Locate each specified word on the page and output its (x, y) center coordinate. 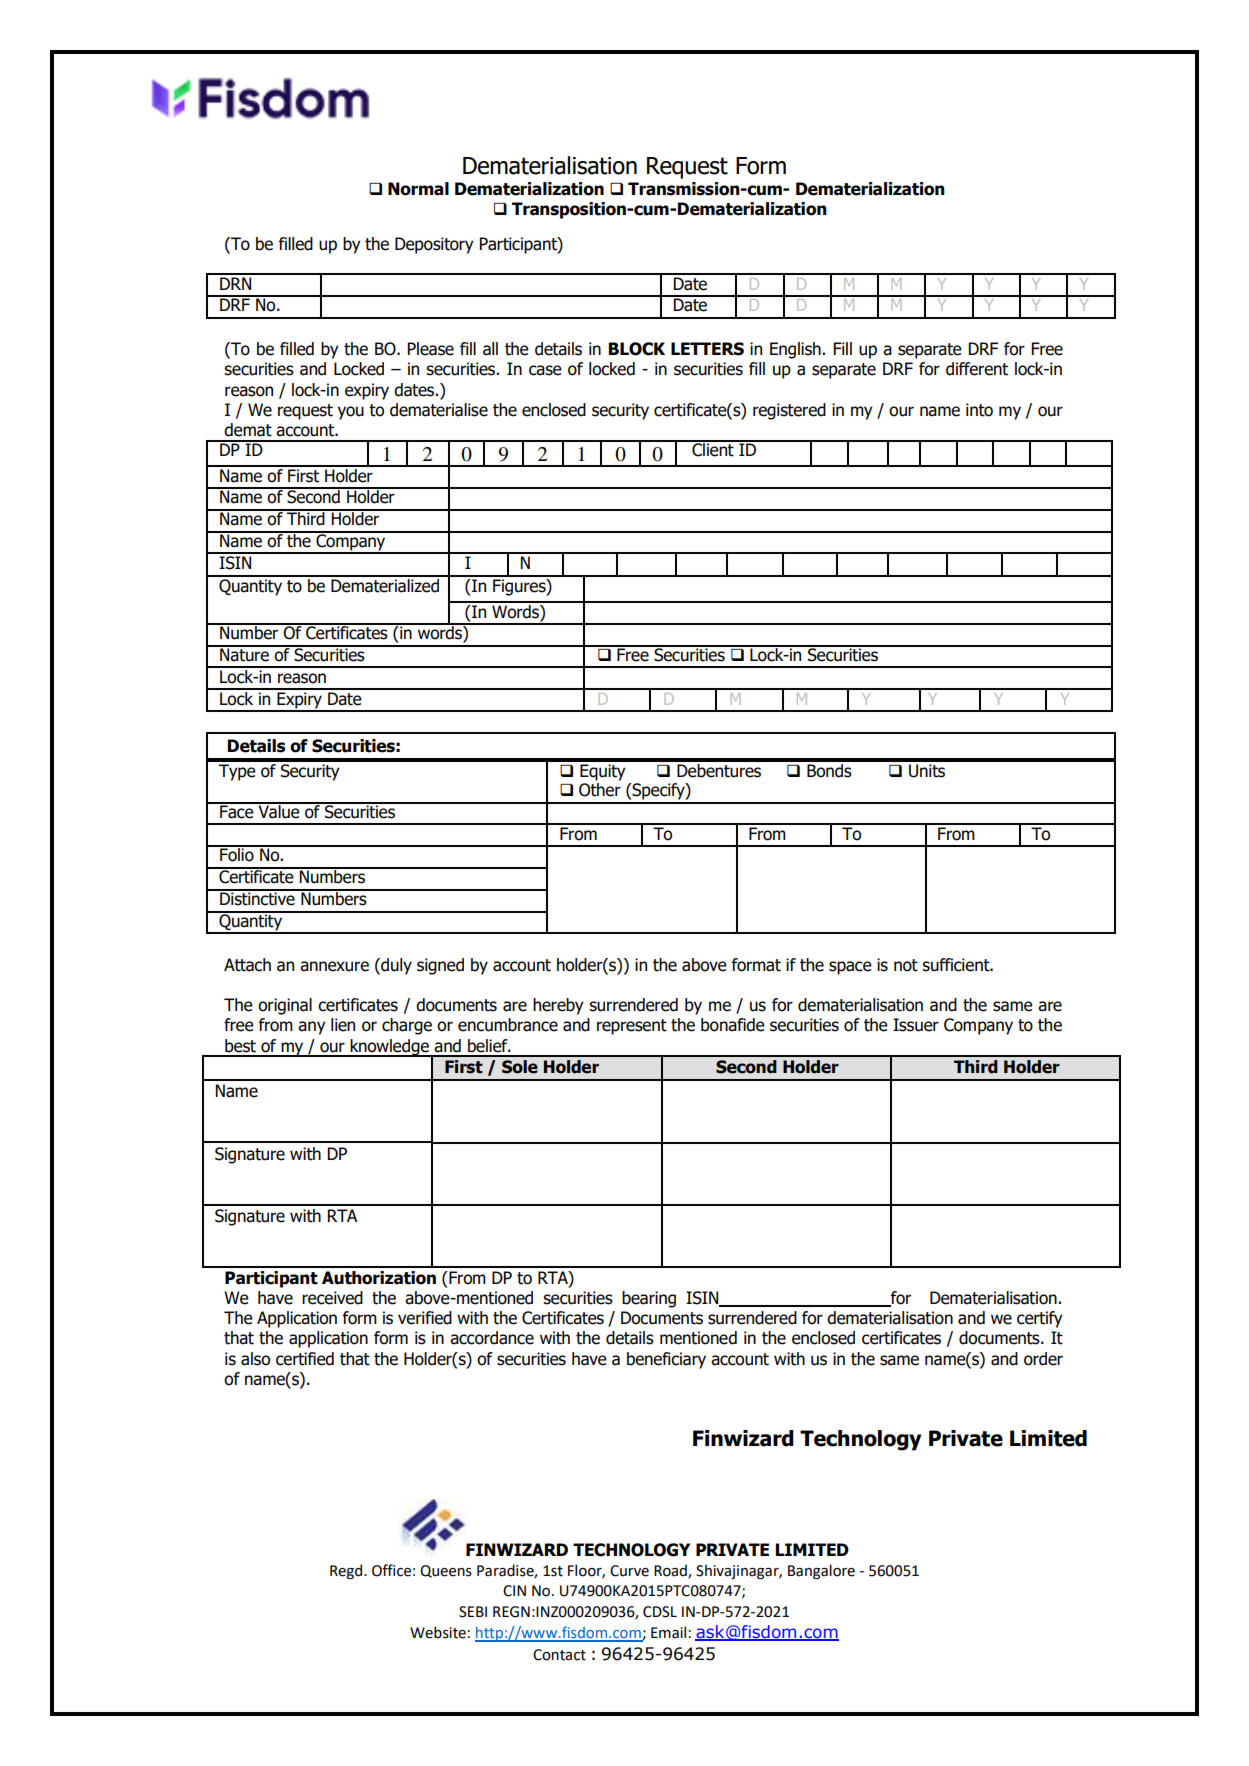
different (977, 369)
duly (395, 966)
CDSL (660, 1612)
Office (391, 1570)
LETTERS (707, 349)
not (906, 965)
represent (632, 1027)
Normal (418, 189)
